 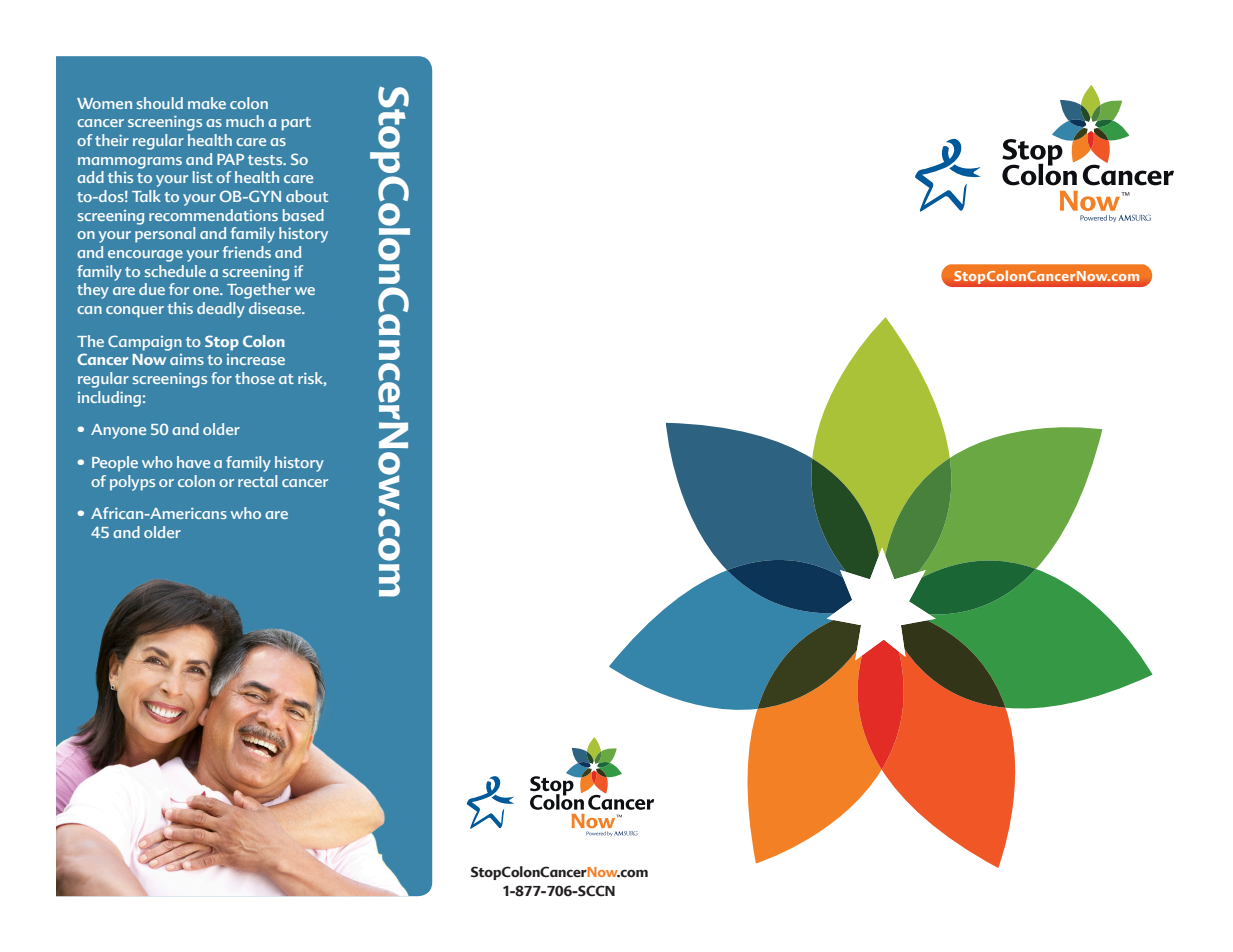 What do you see at coordinates (258, 481) in the image?
I see `rectal` at bounding box center [258, 481].
